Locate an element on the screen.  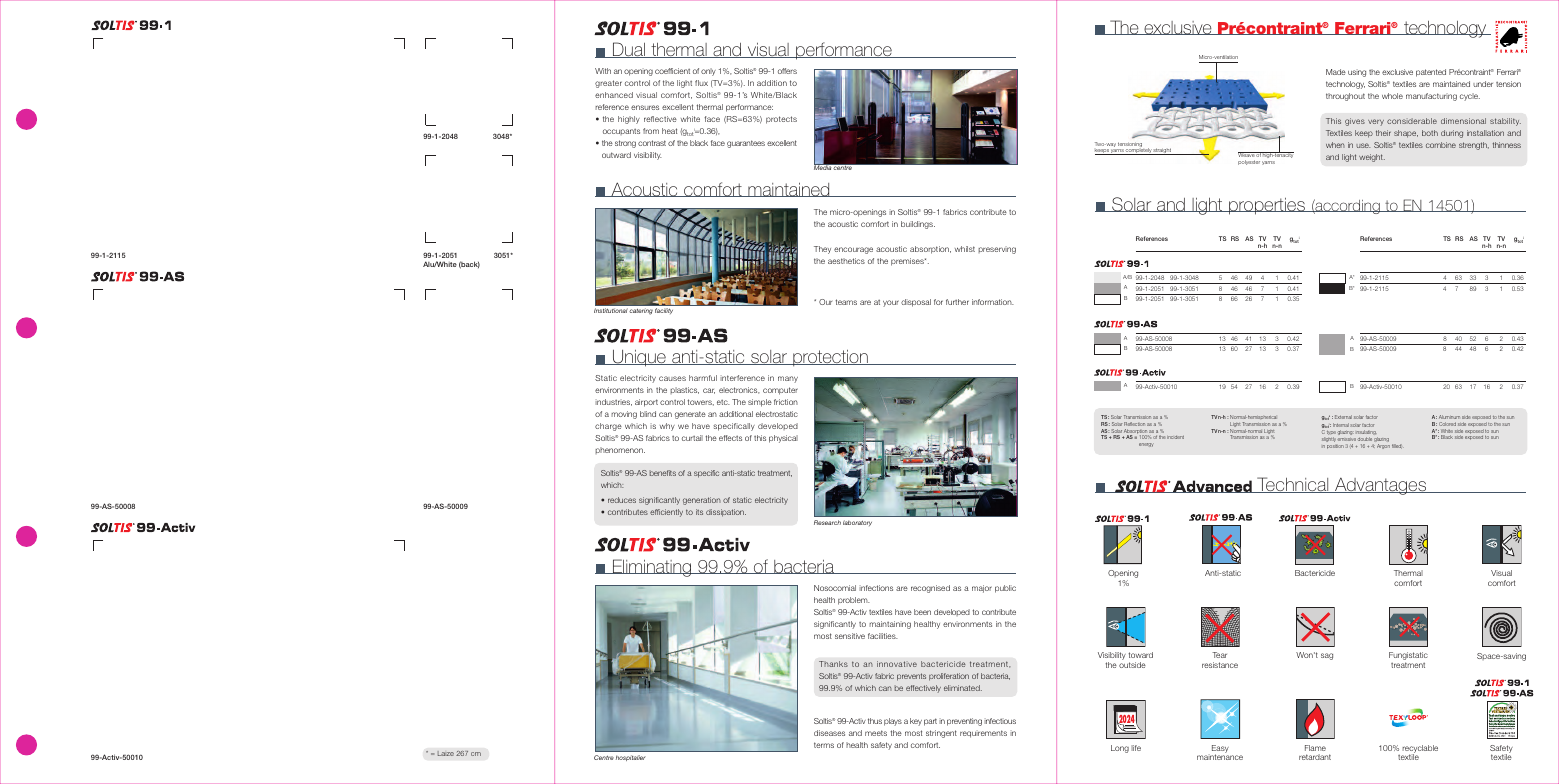
only is located at coordinates (708, 72).
